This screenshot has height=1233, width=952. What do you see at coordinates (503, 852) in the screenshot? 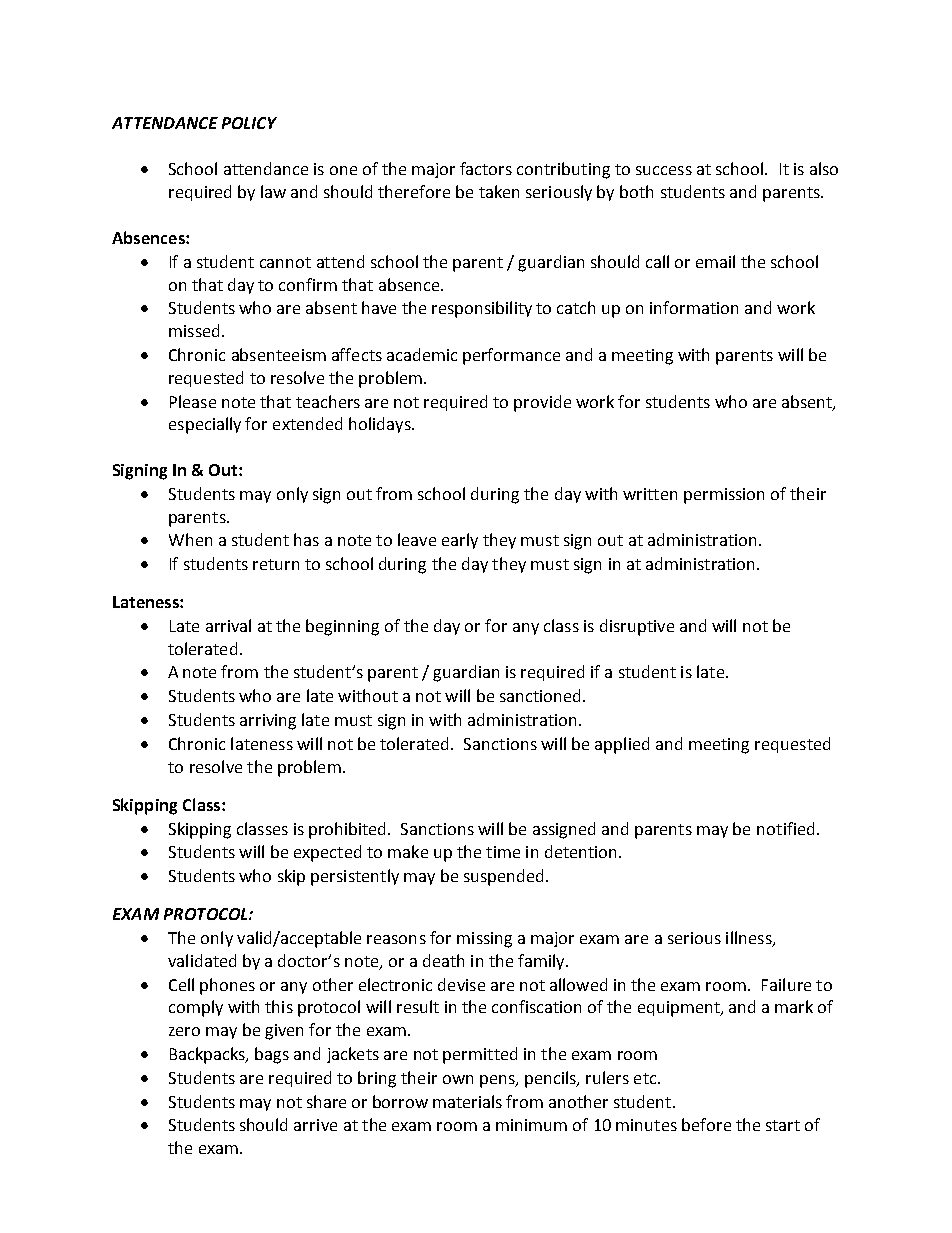
I see `time` at bounding box center [503, 852].
